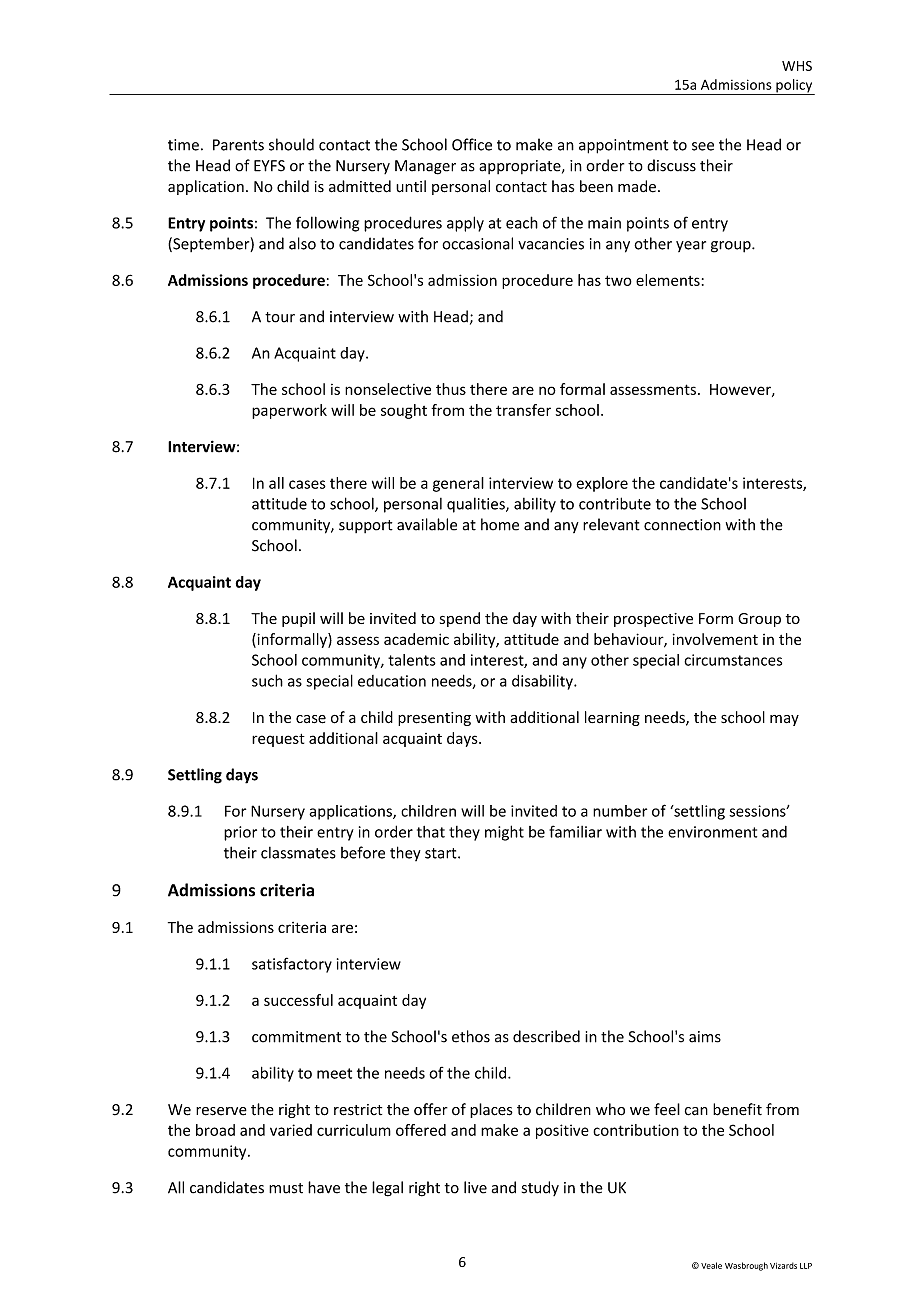 The height and width of the page is (1308, 924). I want to click on transfer, so click(523, 410).
